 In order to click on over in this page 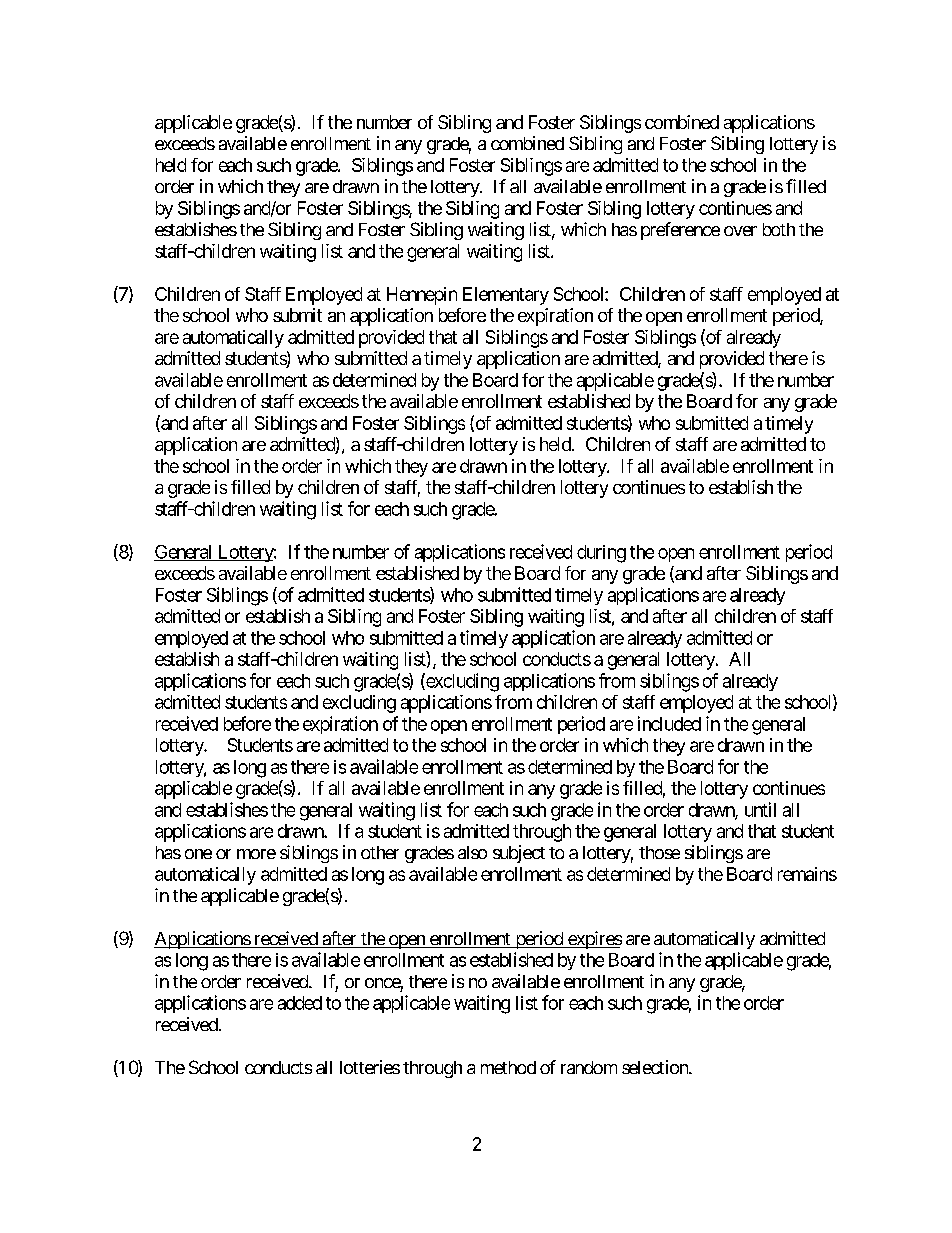, I will do `click(740, 231)`.
